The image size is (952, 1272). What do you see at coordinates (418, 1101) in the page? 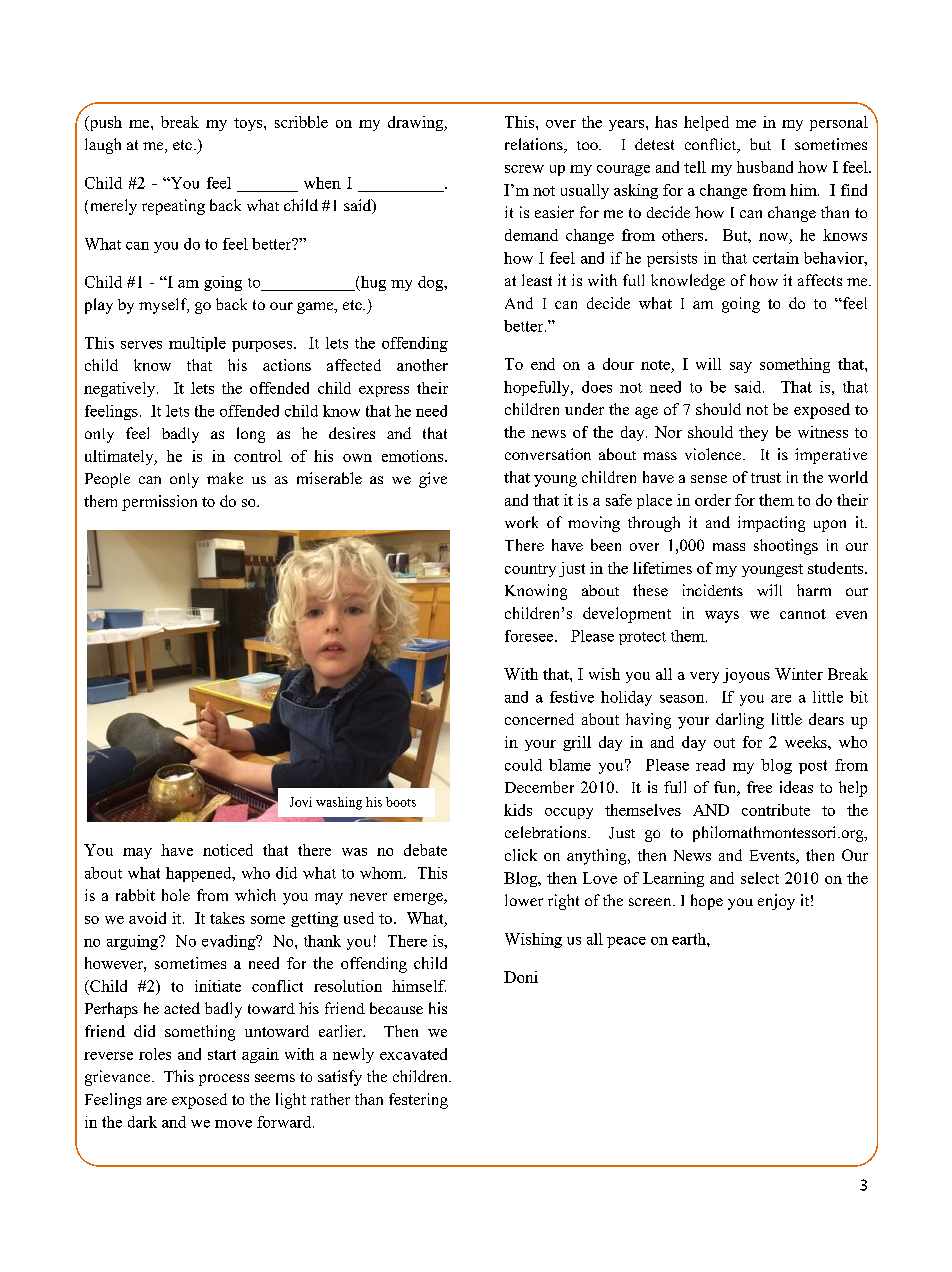
I see `festering` at bounding box center [418, 1101].
